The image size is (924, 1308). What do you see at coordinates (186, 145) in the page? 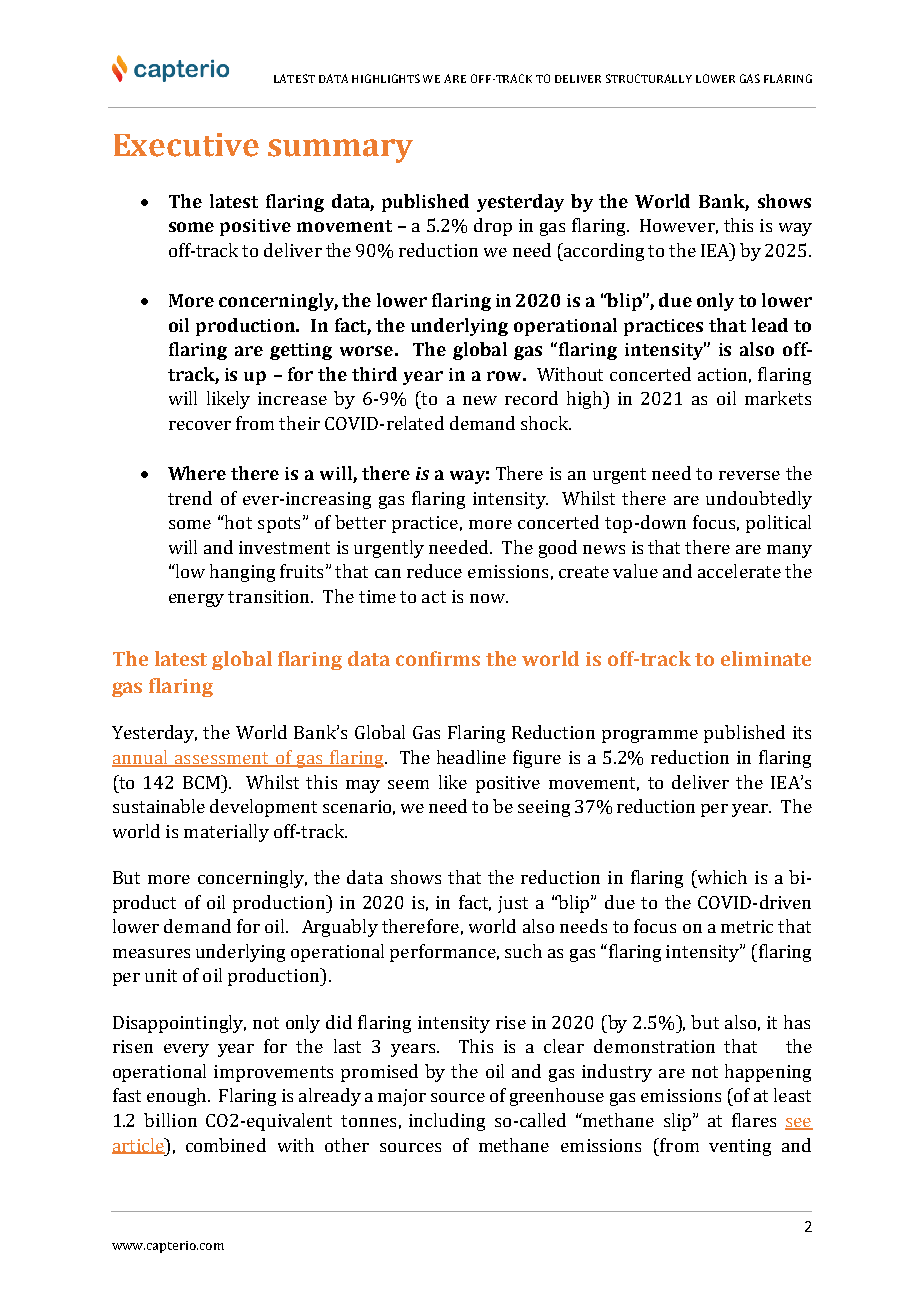
I see `Executive` at bounding box center [186, 145].
